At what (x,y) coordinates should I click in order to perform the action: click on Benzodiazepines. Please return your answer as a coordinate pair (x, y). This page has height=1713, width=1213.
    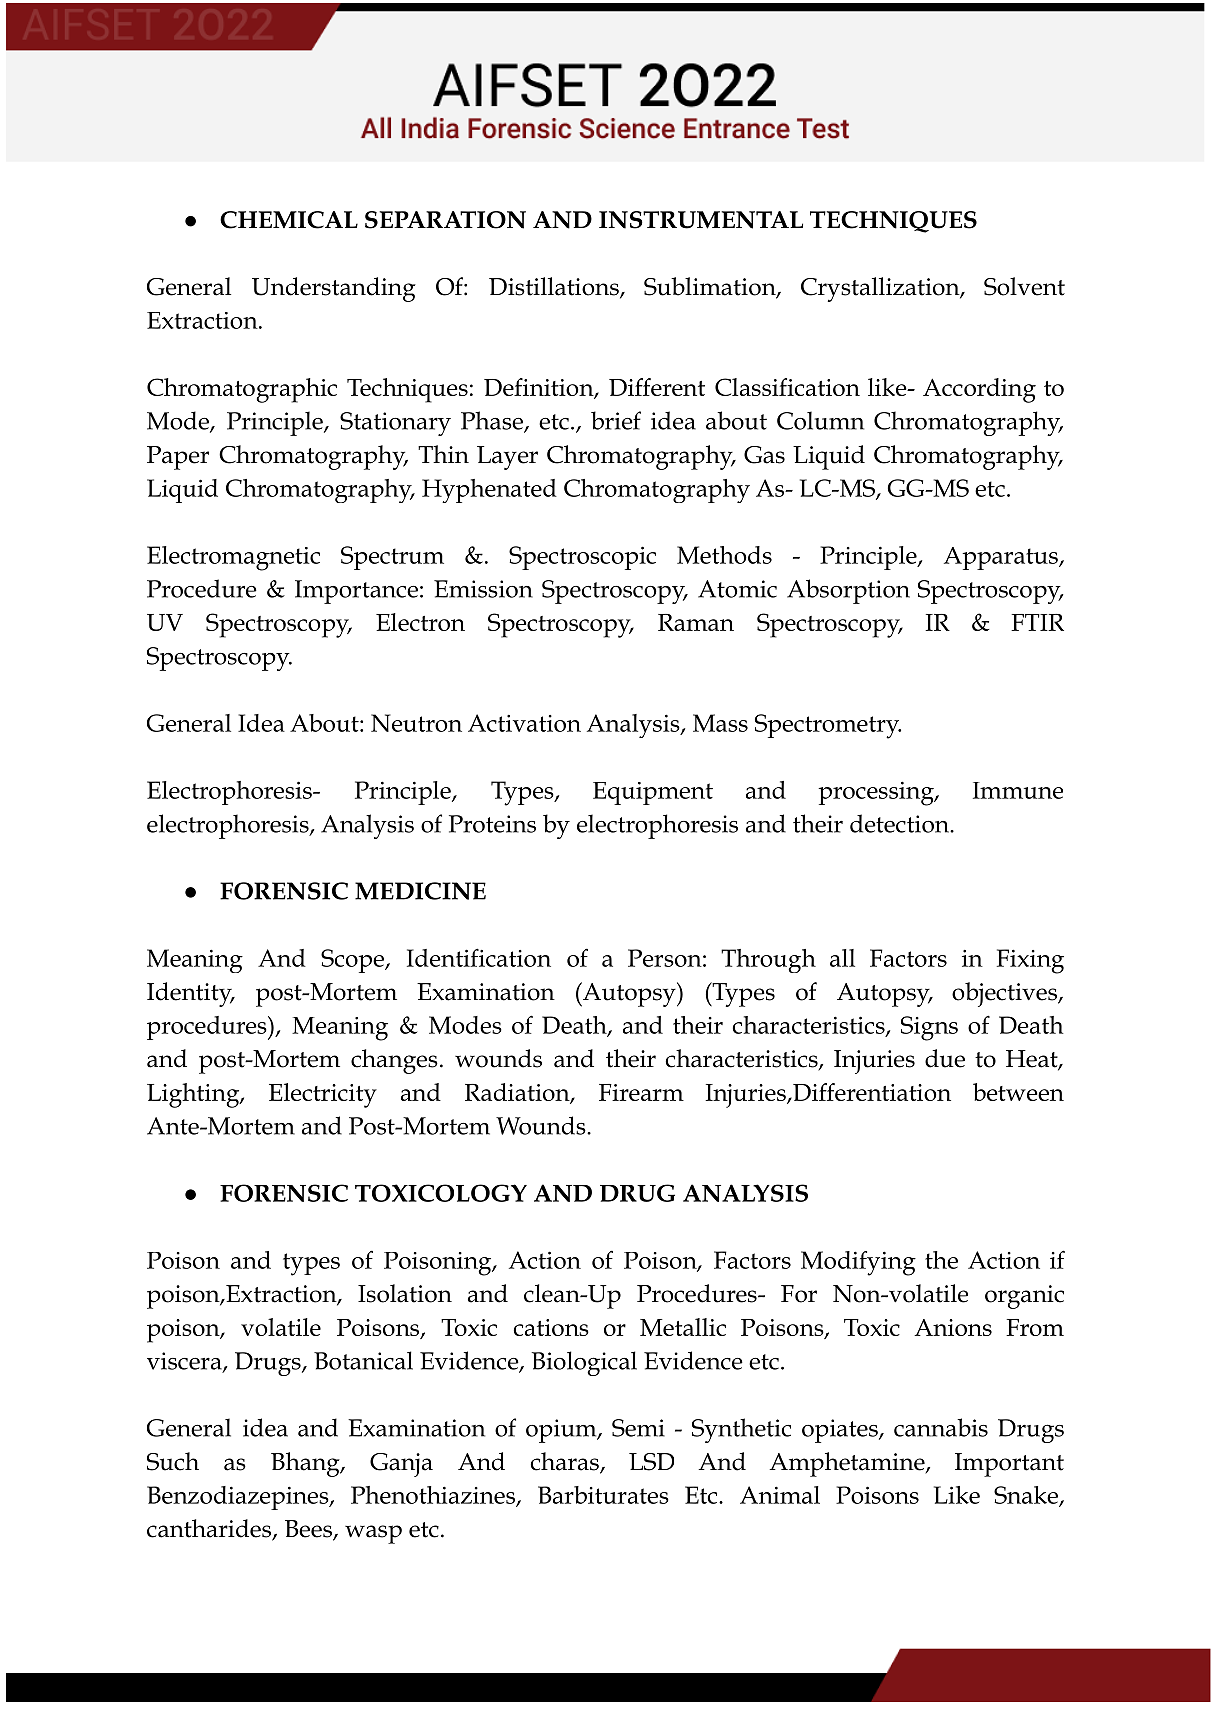
    Looking at the image, I should click on (239, 1498).
